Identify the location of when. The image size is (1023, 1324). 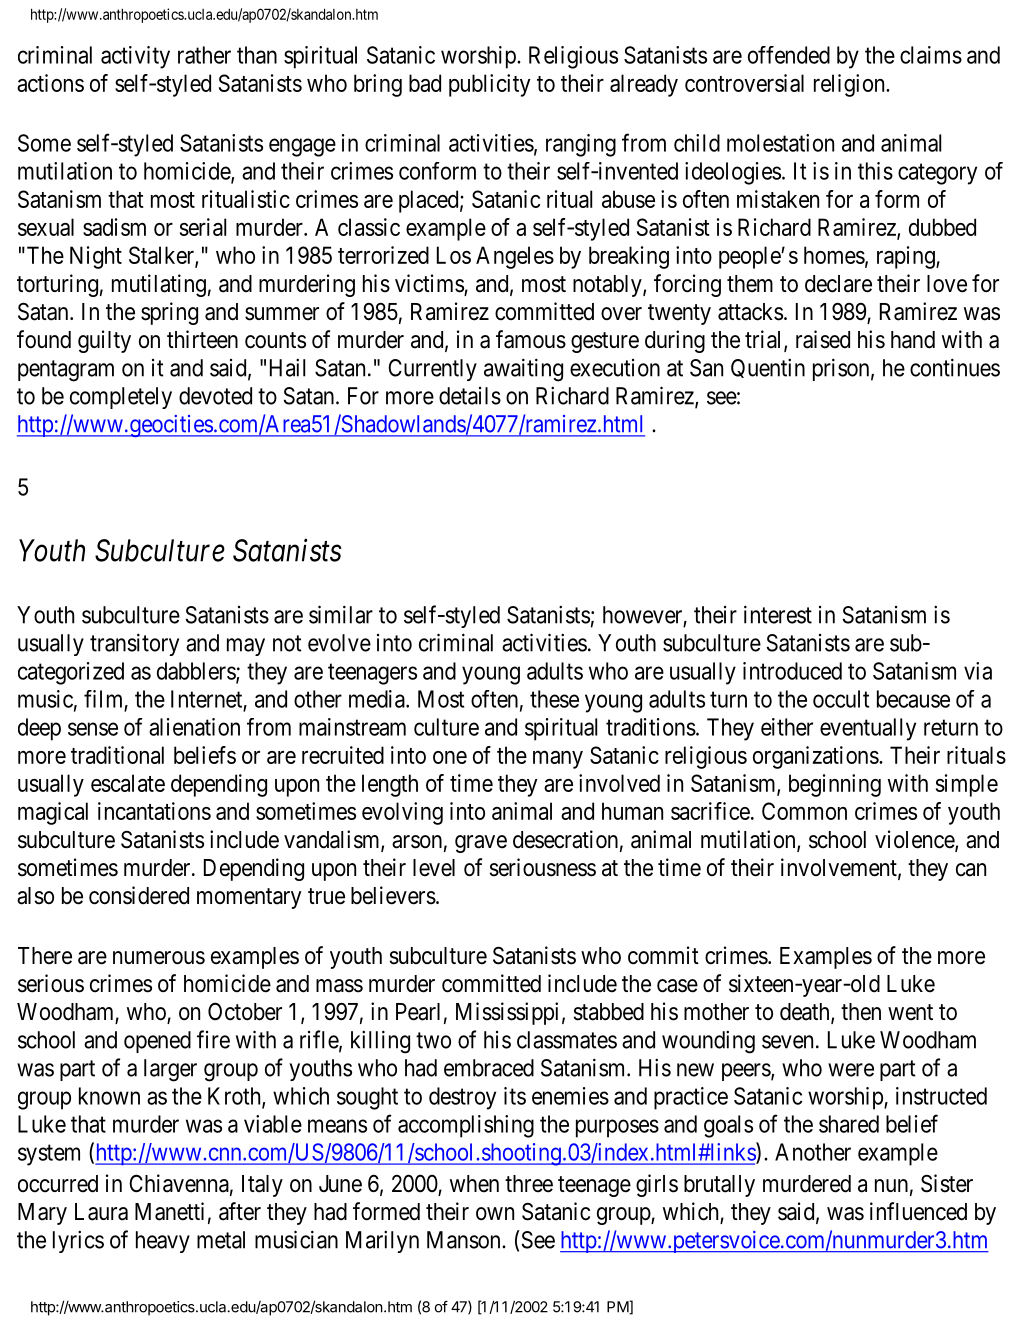
(474, 1184).
